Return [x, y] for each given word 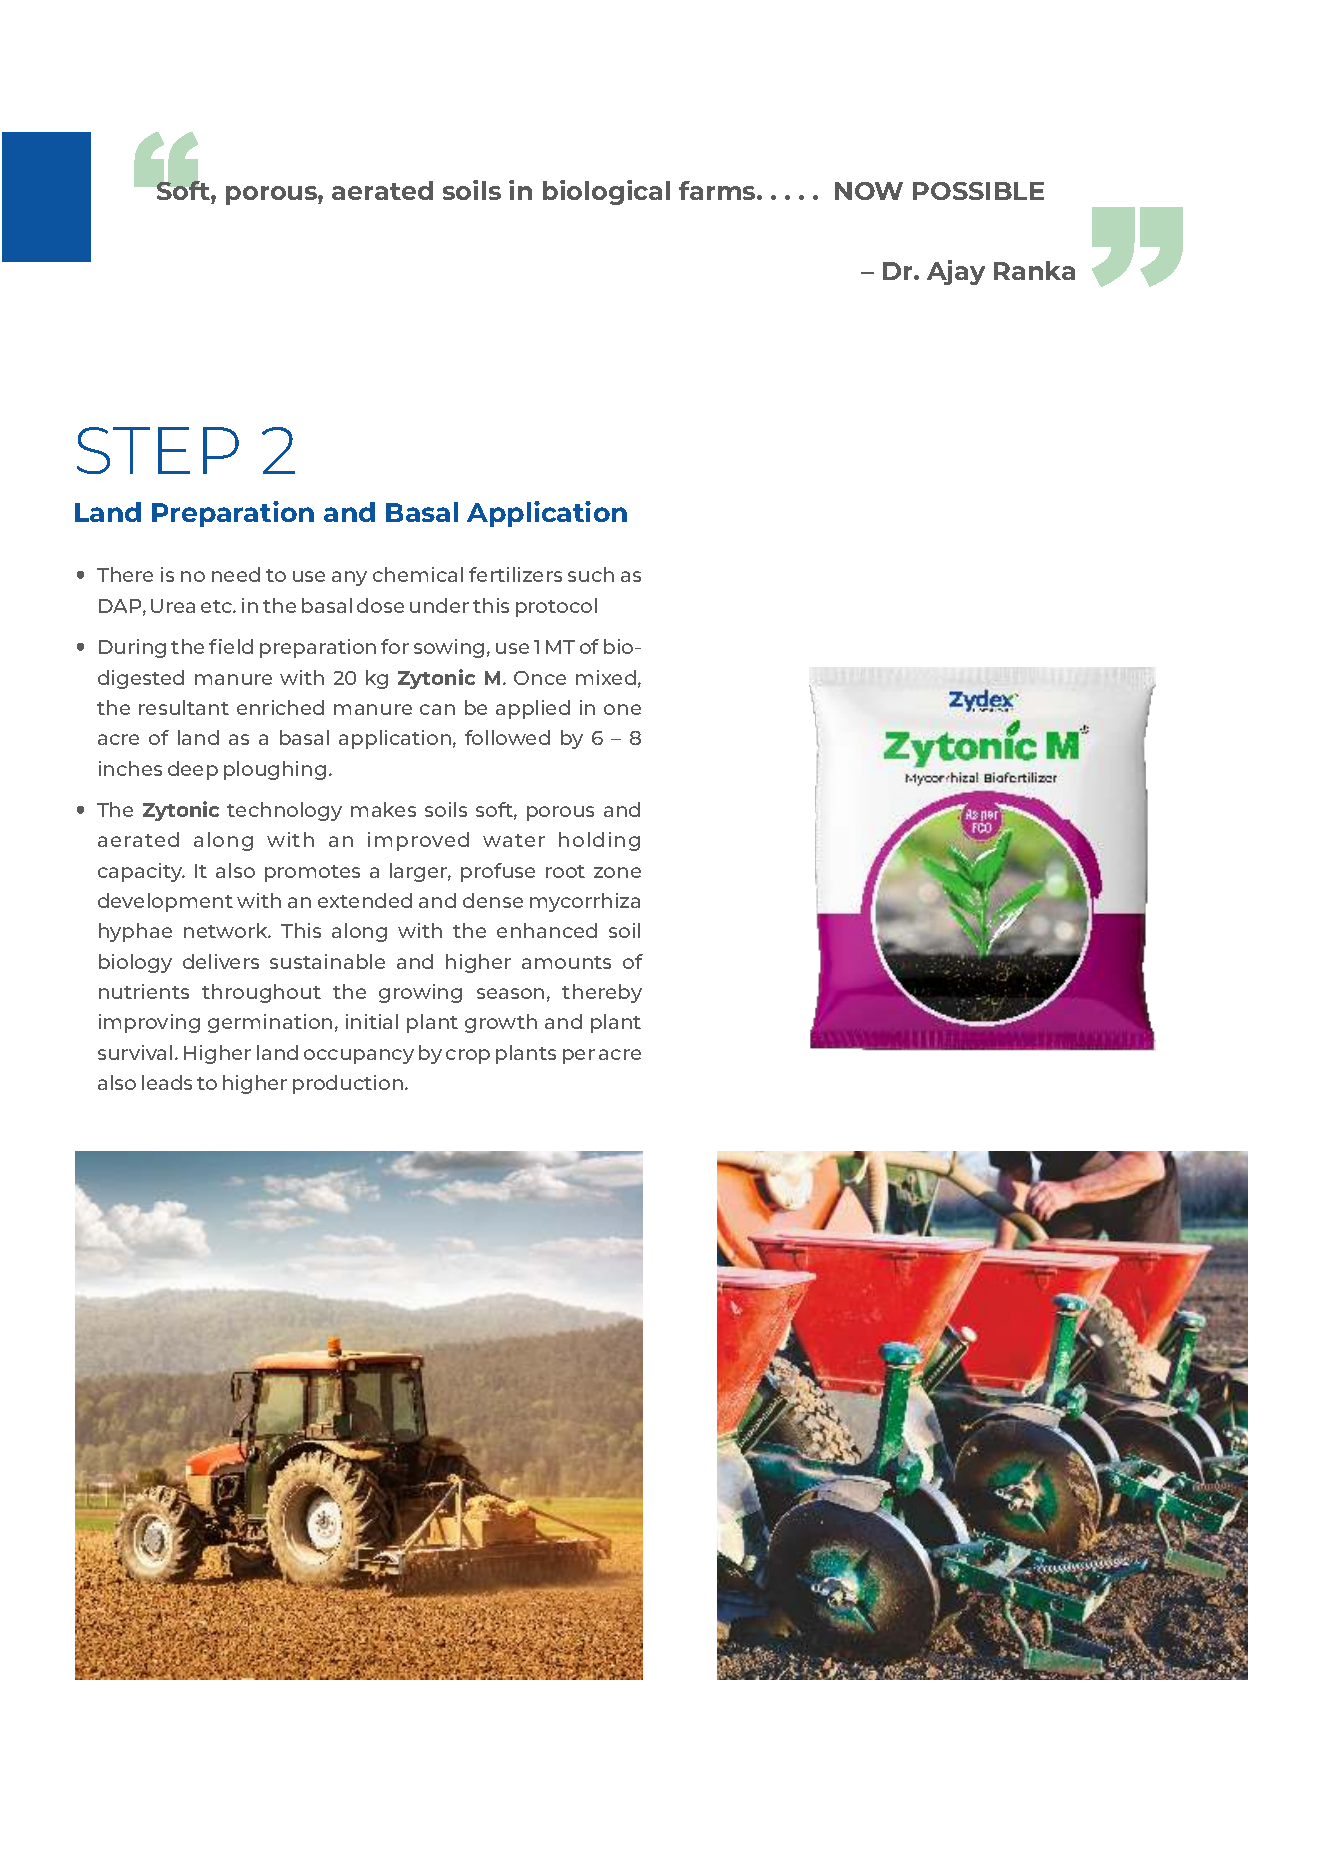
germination [270, 1023]
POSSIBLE [978, 191]
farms [718, 190]
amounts [566, 962]
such [591, 574]
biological [606, 192]
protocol [556, 607]
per [579, 1056]
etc [217, 606]
